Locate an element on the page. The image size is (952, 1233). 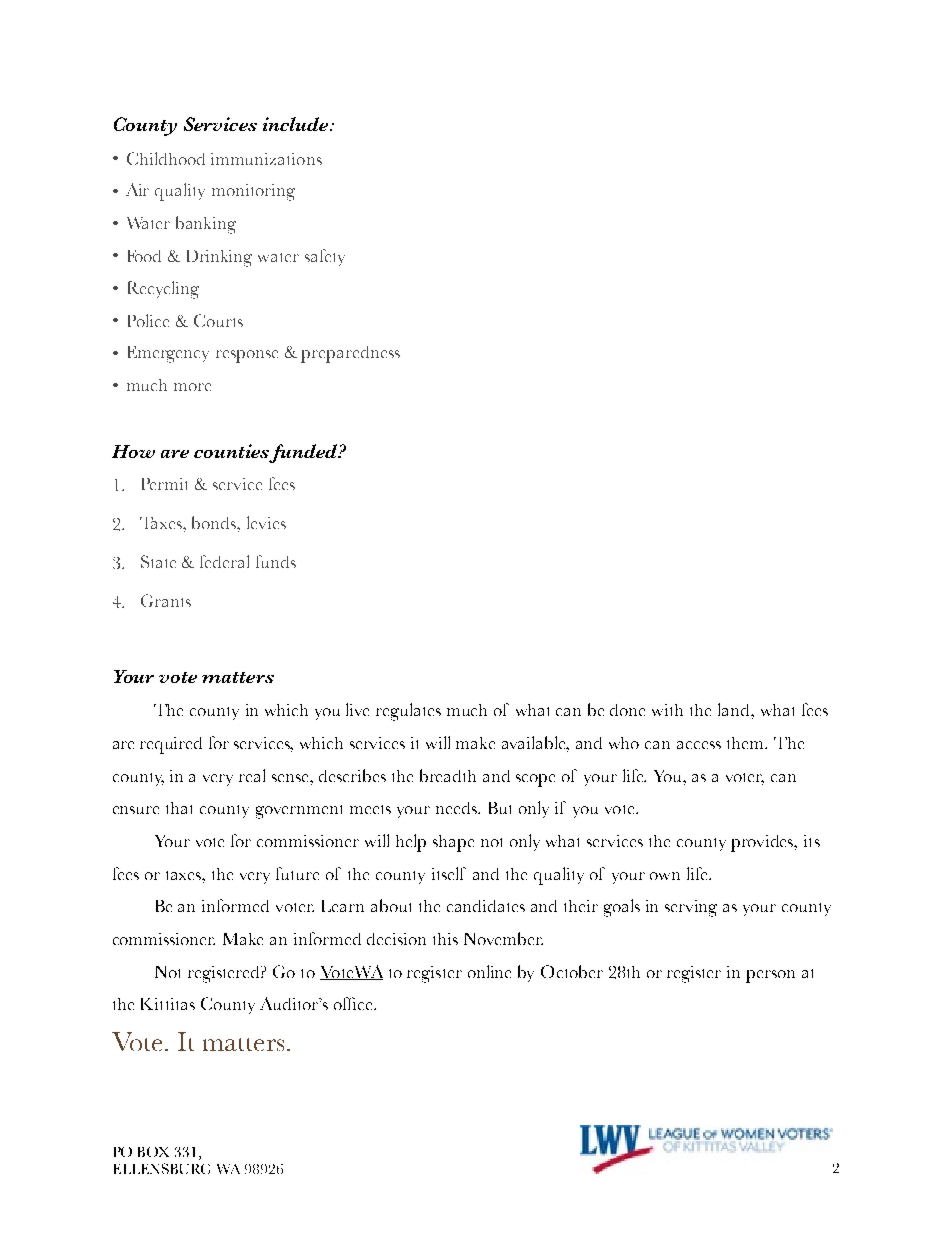
Childhood is located at coordinates (166, 158).
